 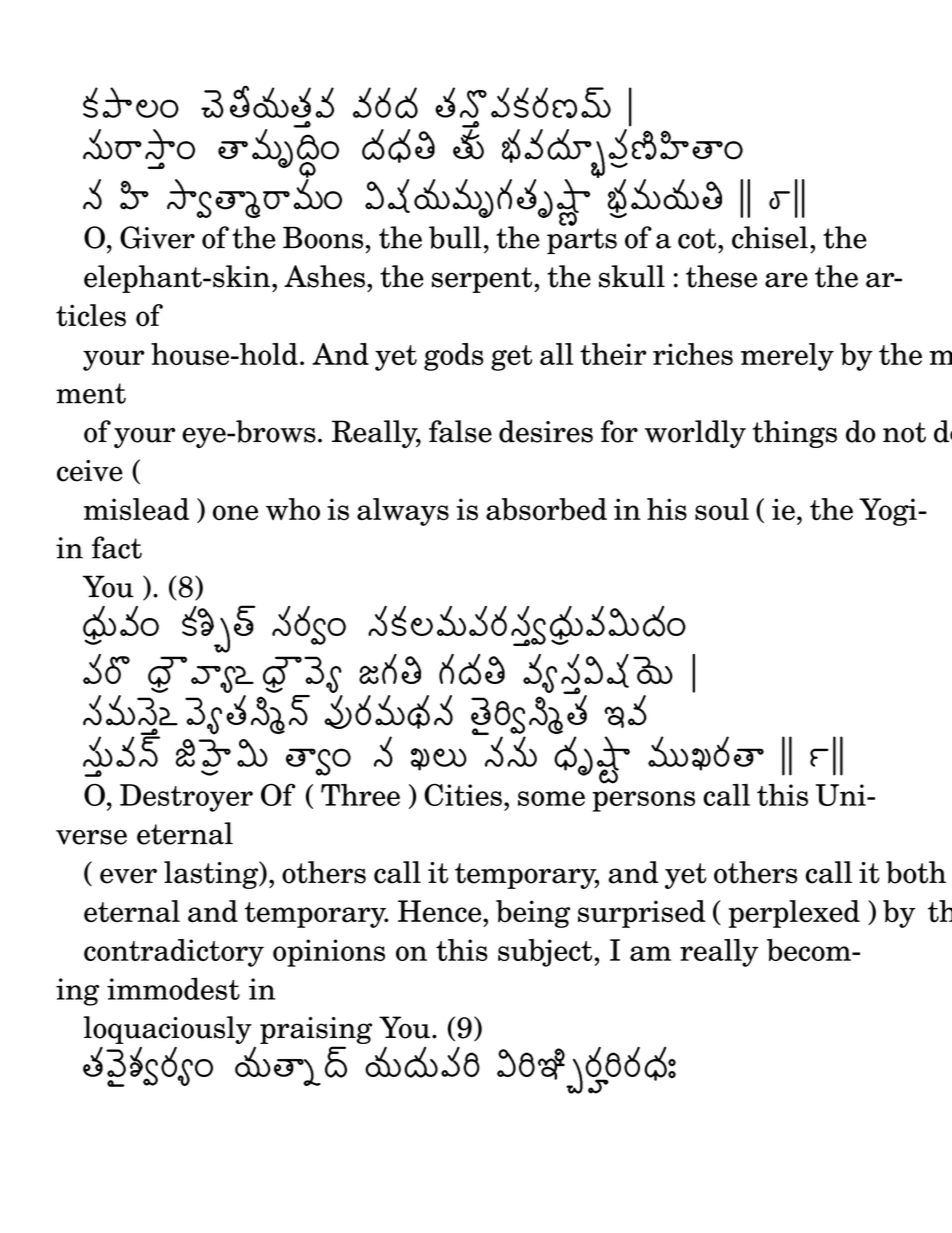 What do you see at coordinates (316, 1030) in the screenshot?
I see `praising` at bounding box center [316, 1030].
